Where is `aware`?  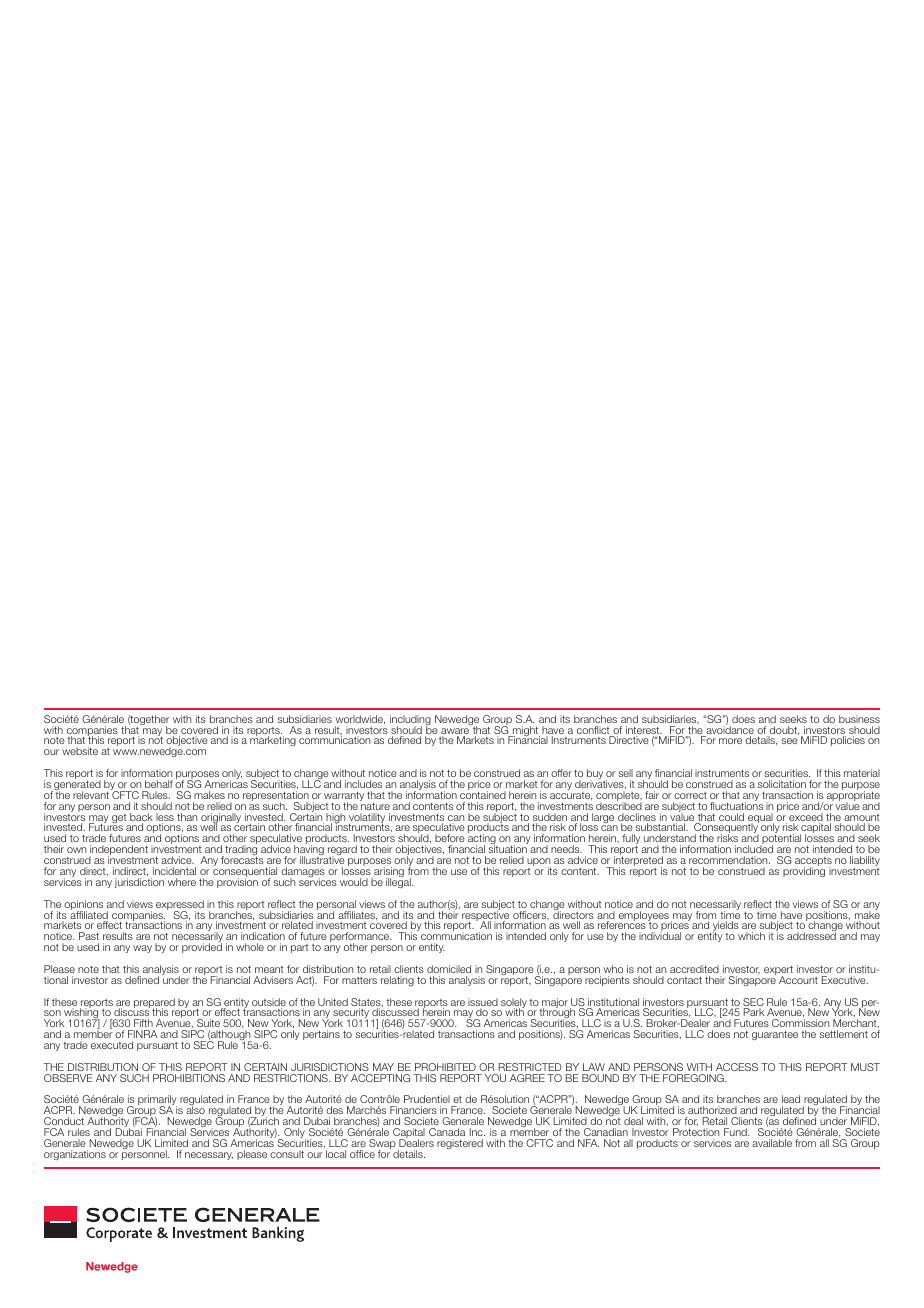 aware is located at coordinates (455, 732).
